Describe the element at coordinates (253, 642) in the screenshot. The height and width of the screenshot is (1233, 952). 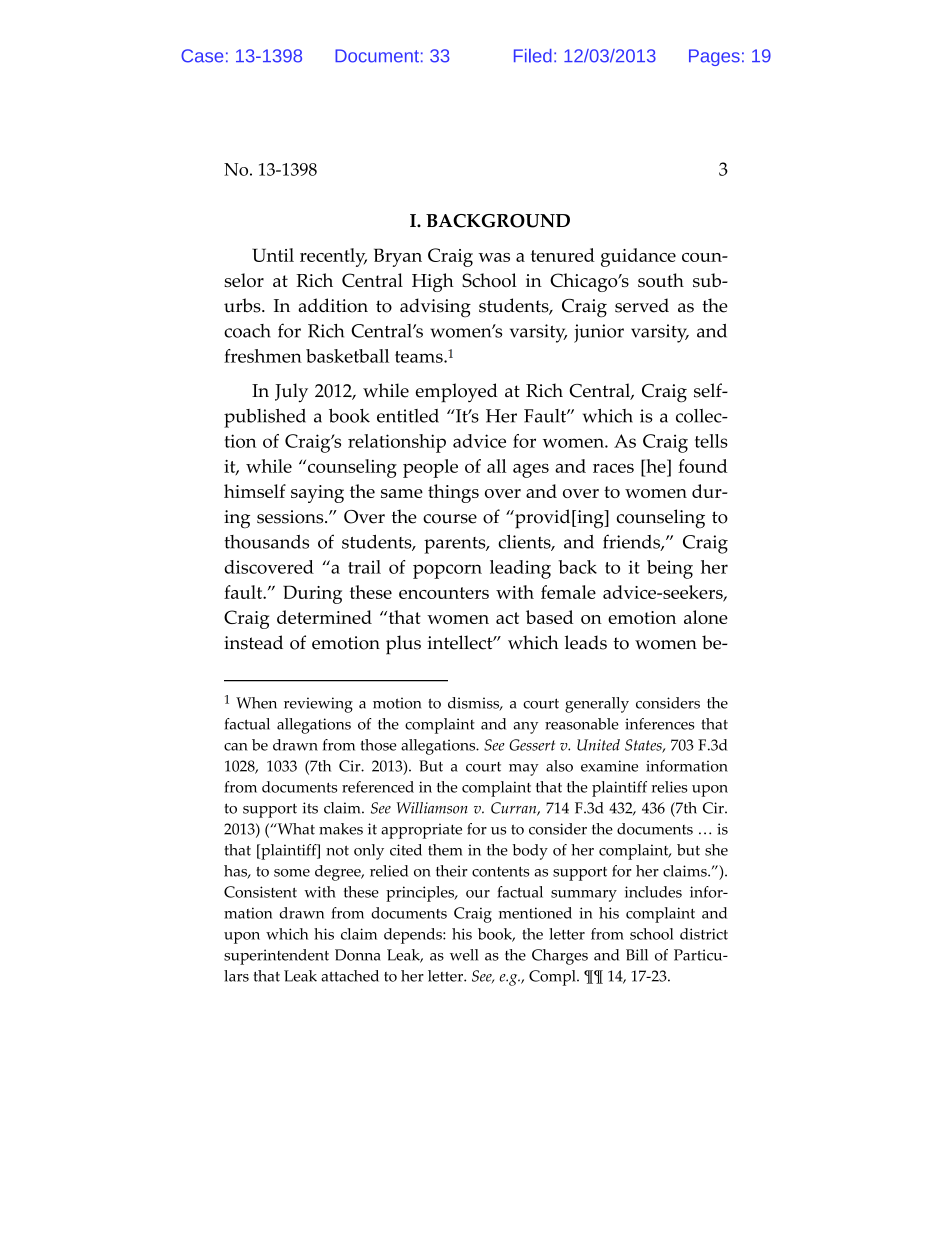
I see `instead` at that location.
